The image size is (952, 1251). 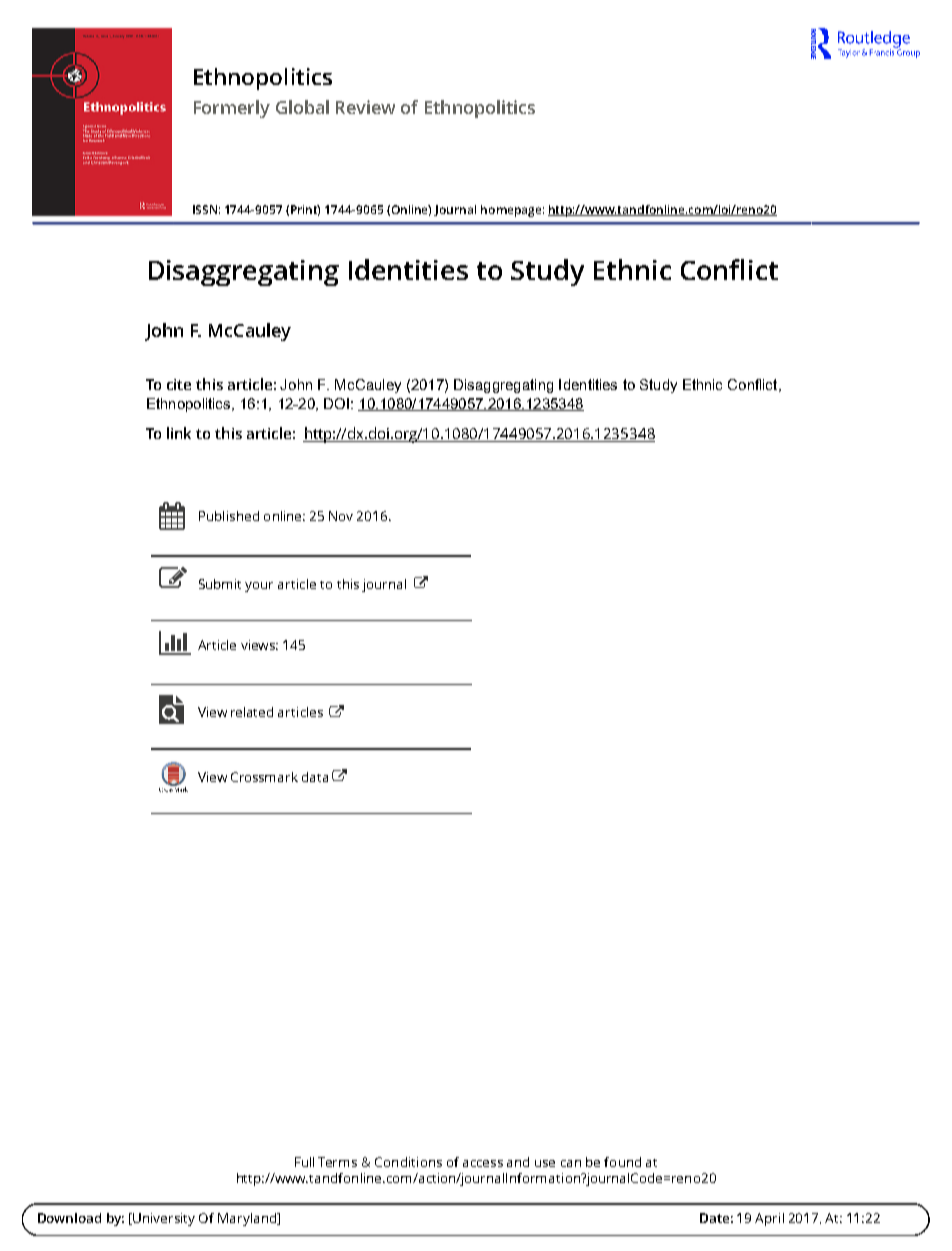 What do you see at coordinates (302, 107) in the page?
I see `Global` at bounding box center [302, 107].
